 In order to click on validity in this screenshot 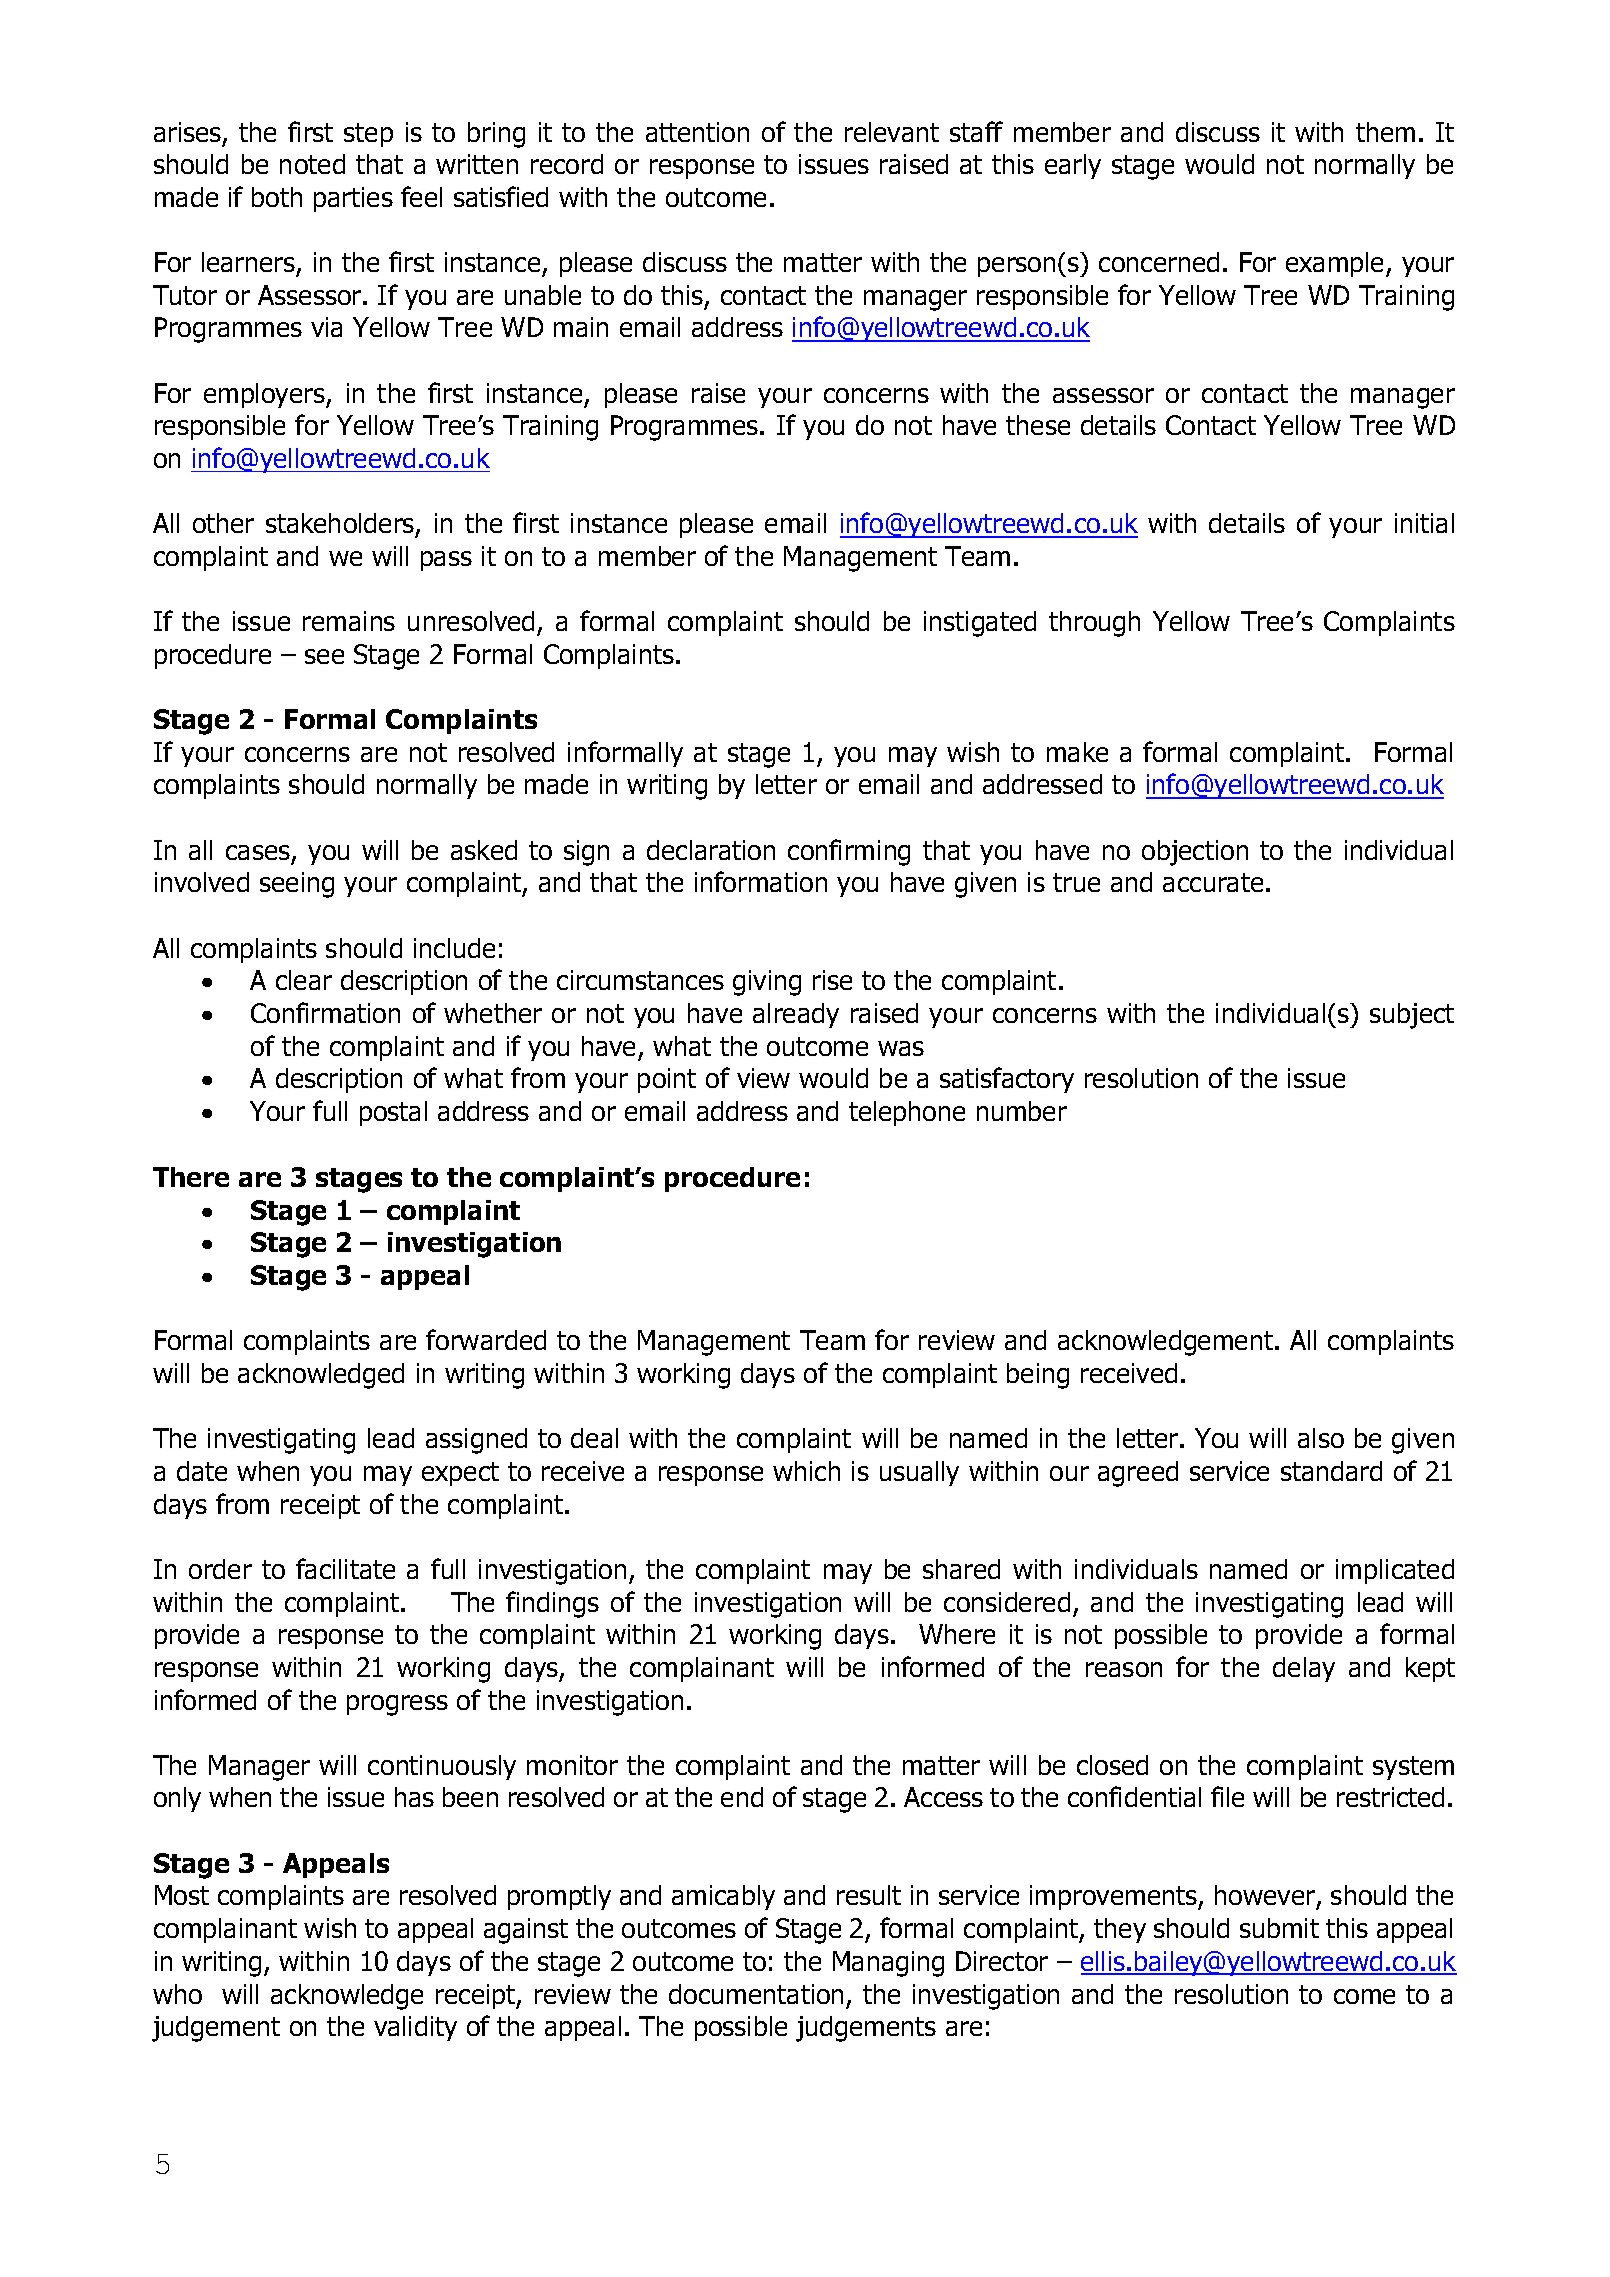, I will do `click(415, 2028)`.
